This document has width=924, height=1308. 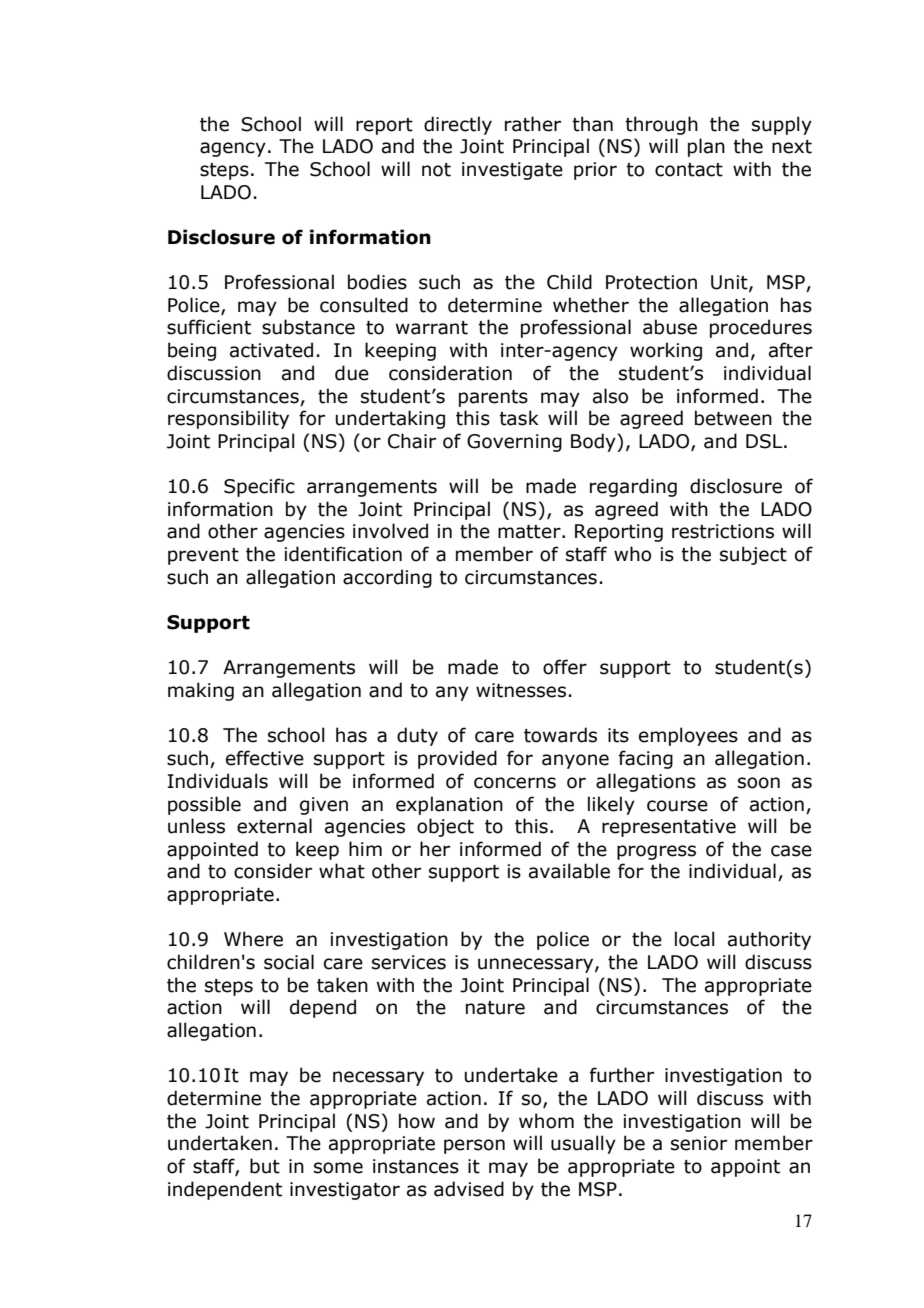 I want to click on investigate, so click(x=512, y=171).
